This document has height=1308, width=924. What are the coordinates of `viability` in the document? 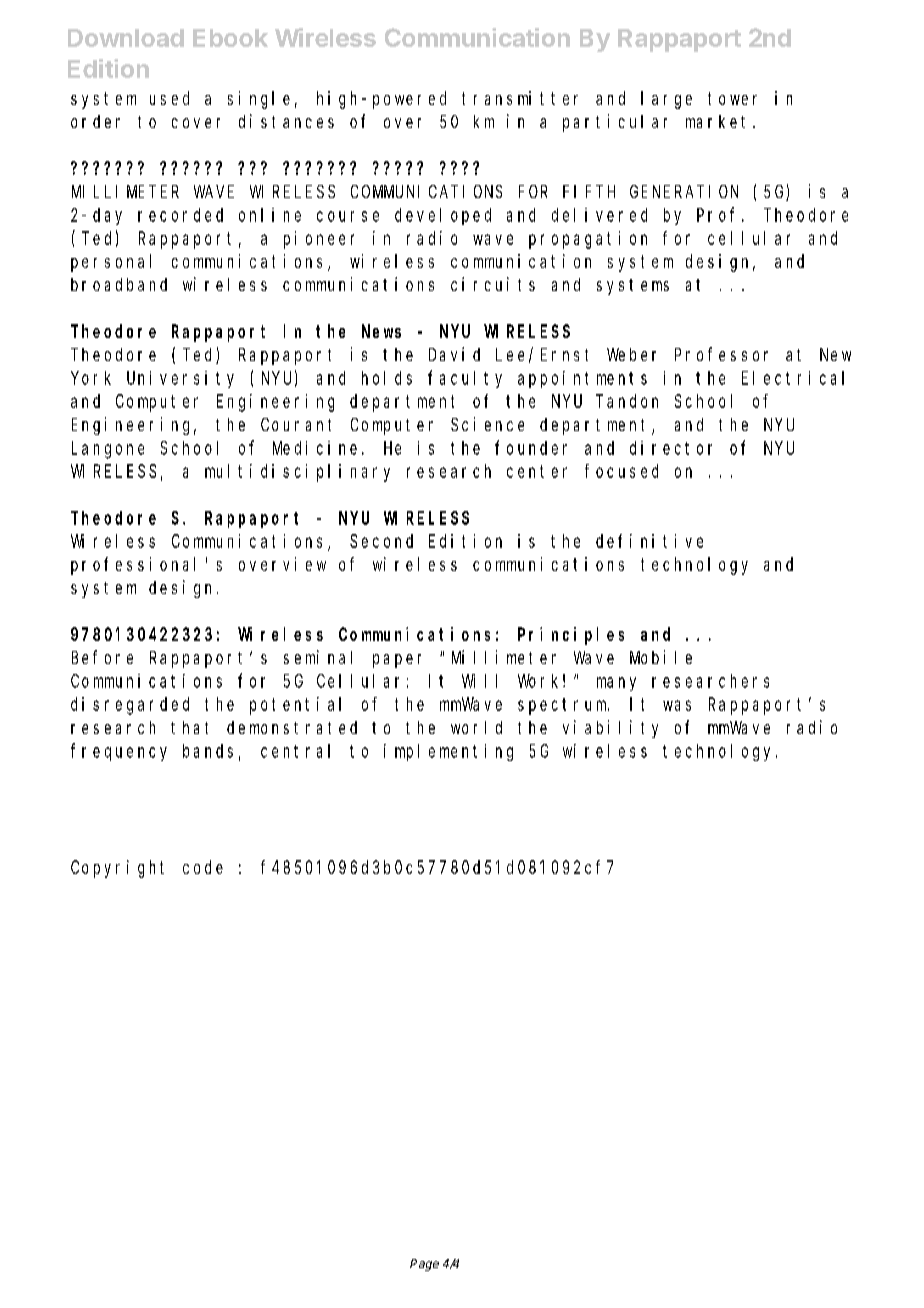 It's located at (610, 729).
